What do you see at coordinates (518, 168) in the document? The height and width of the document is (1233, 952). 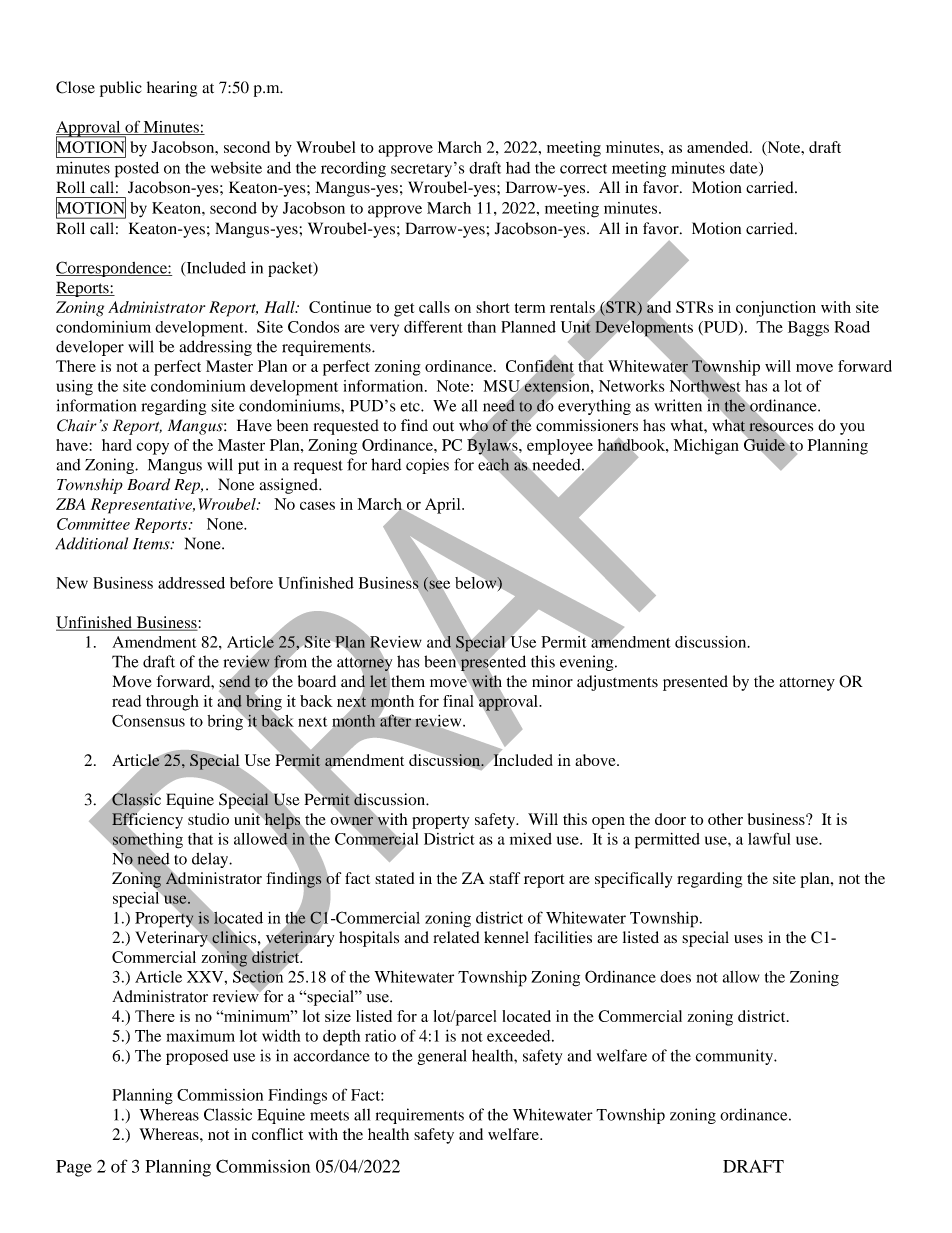 I see `had` at bounding box center [518, 168].
